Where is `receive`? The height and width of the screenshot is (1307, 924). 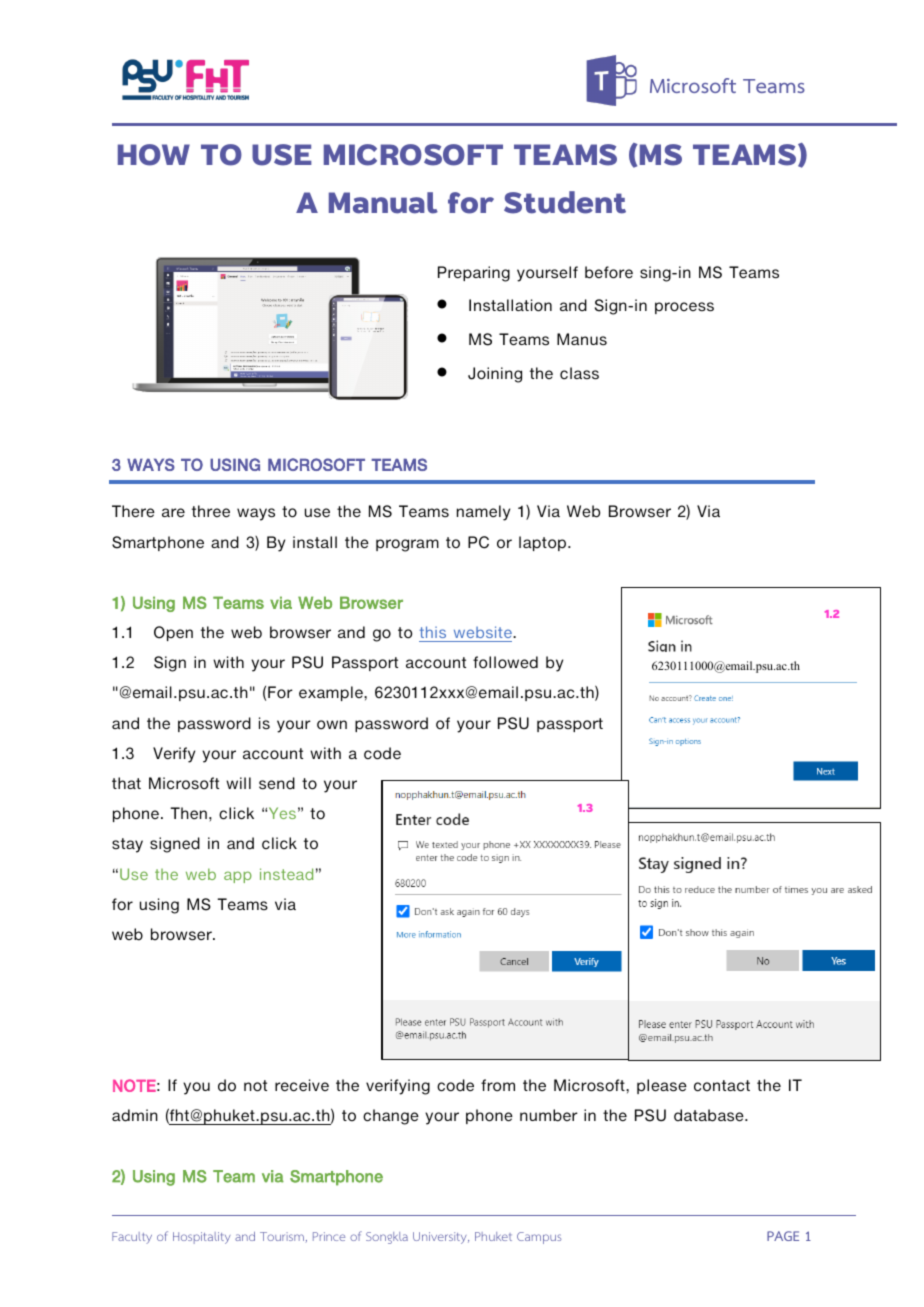
receive is located at coordinates (302, 1085).
